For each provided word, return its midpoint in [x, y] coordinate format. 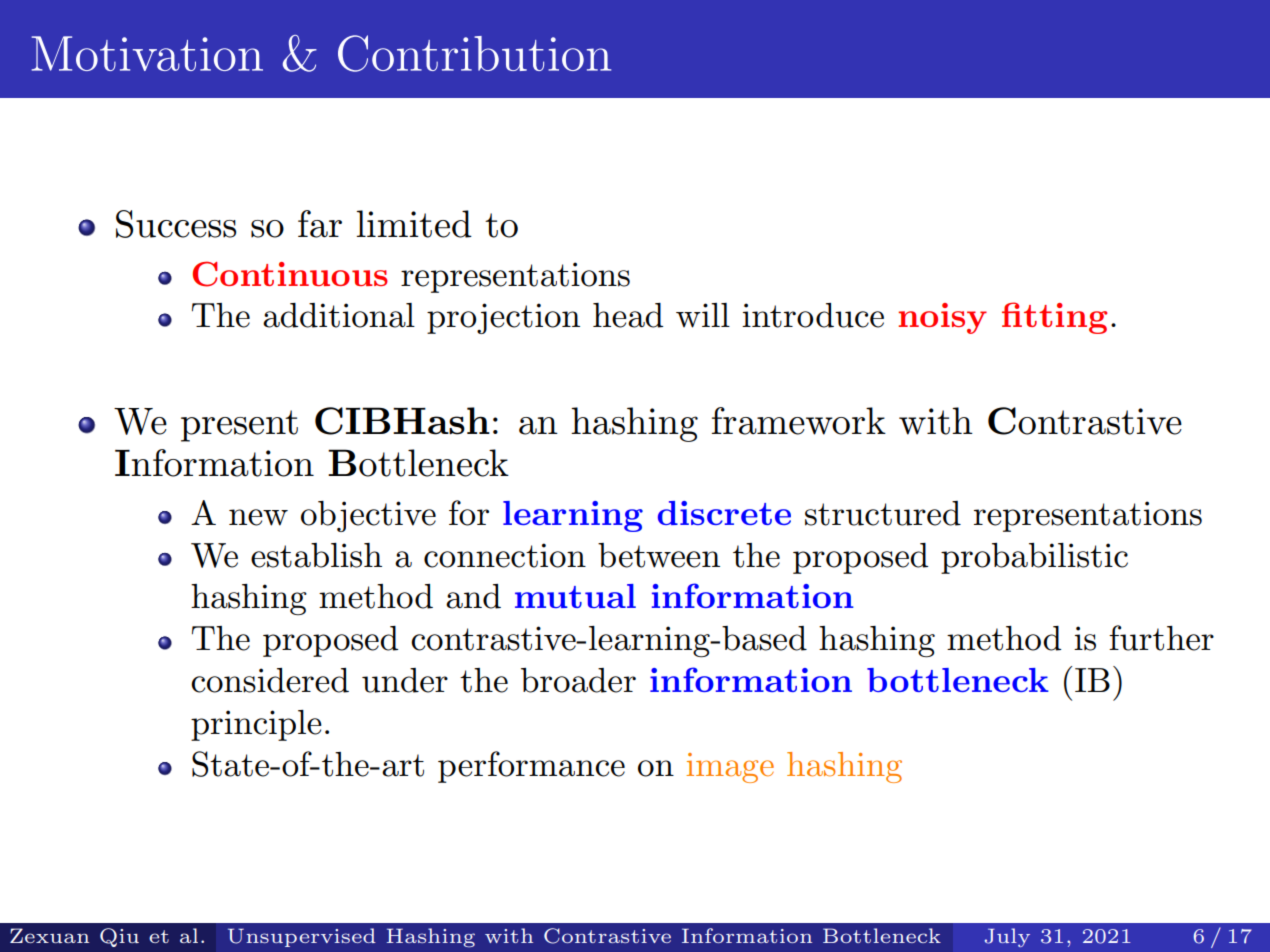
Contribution [474, 53]
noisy [942, 318]
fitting [1054, 318]
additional [339, 315]
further [1161, 638]
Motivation [147, 53]
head [628, 315]
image [730, 768]
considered [270, 680]
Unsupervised [302, 937]
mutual [575, 596]
